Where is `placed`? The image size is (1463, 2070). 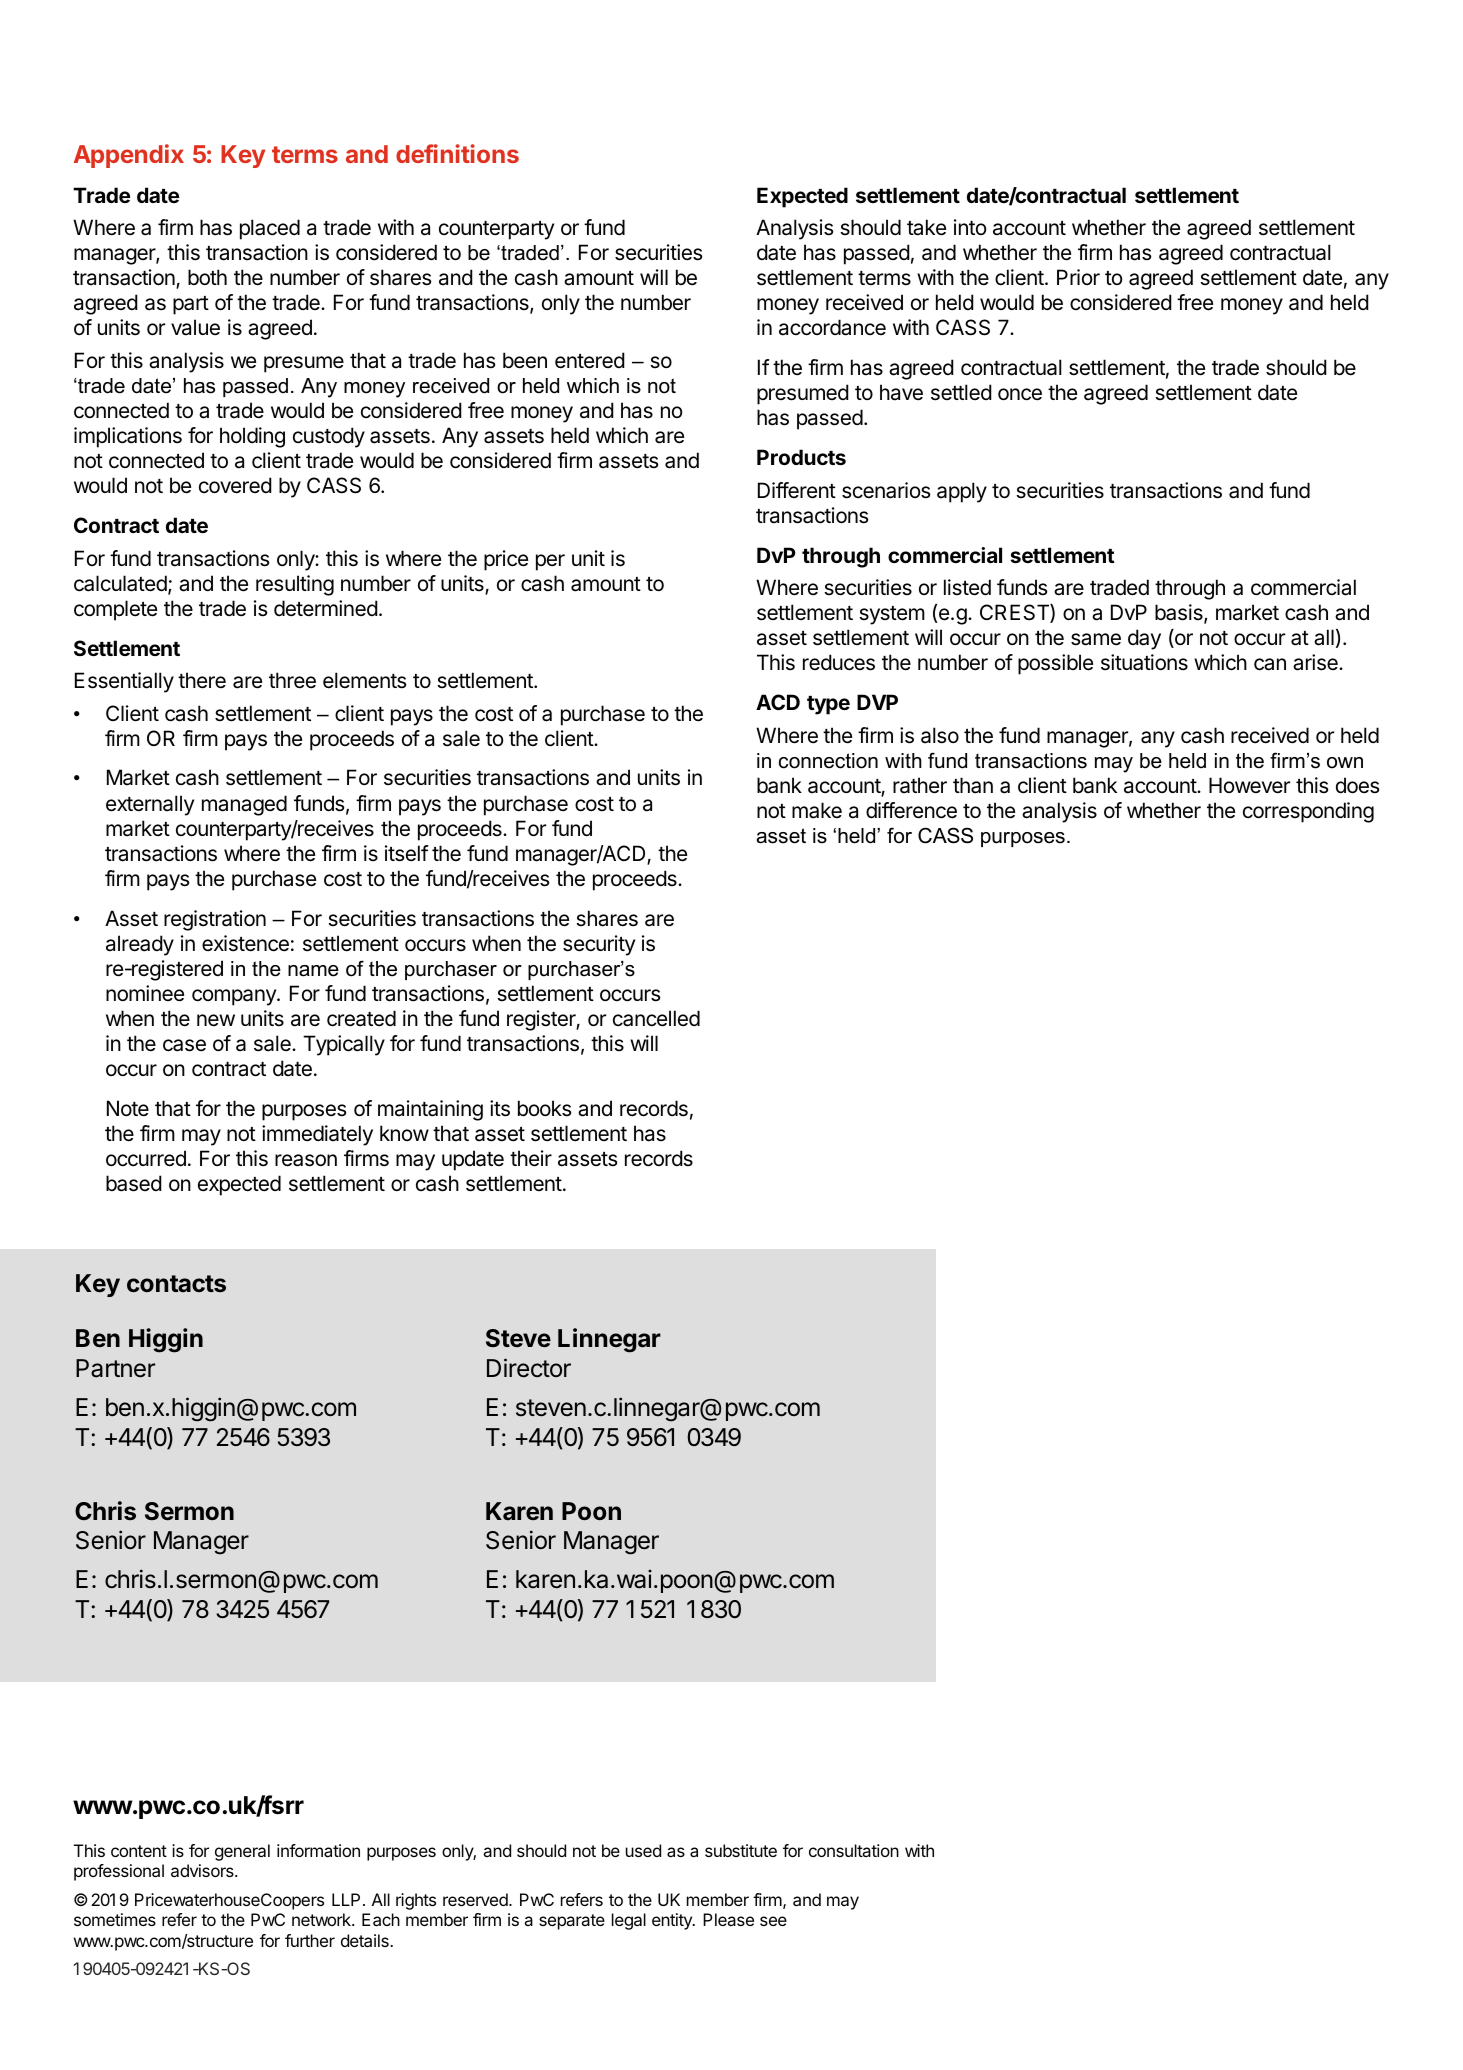 placed is located at coordinates (270, 229).
